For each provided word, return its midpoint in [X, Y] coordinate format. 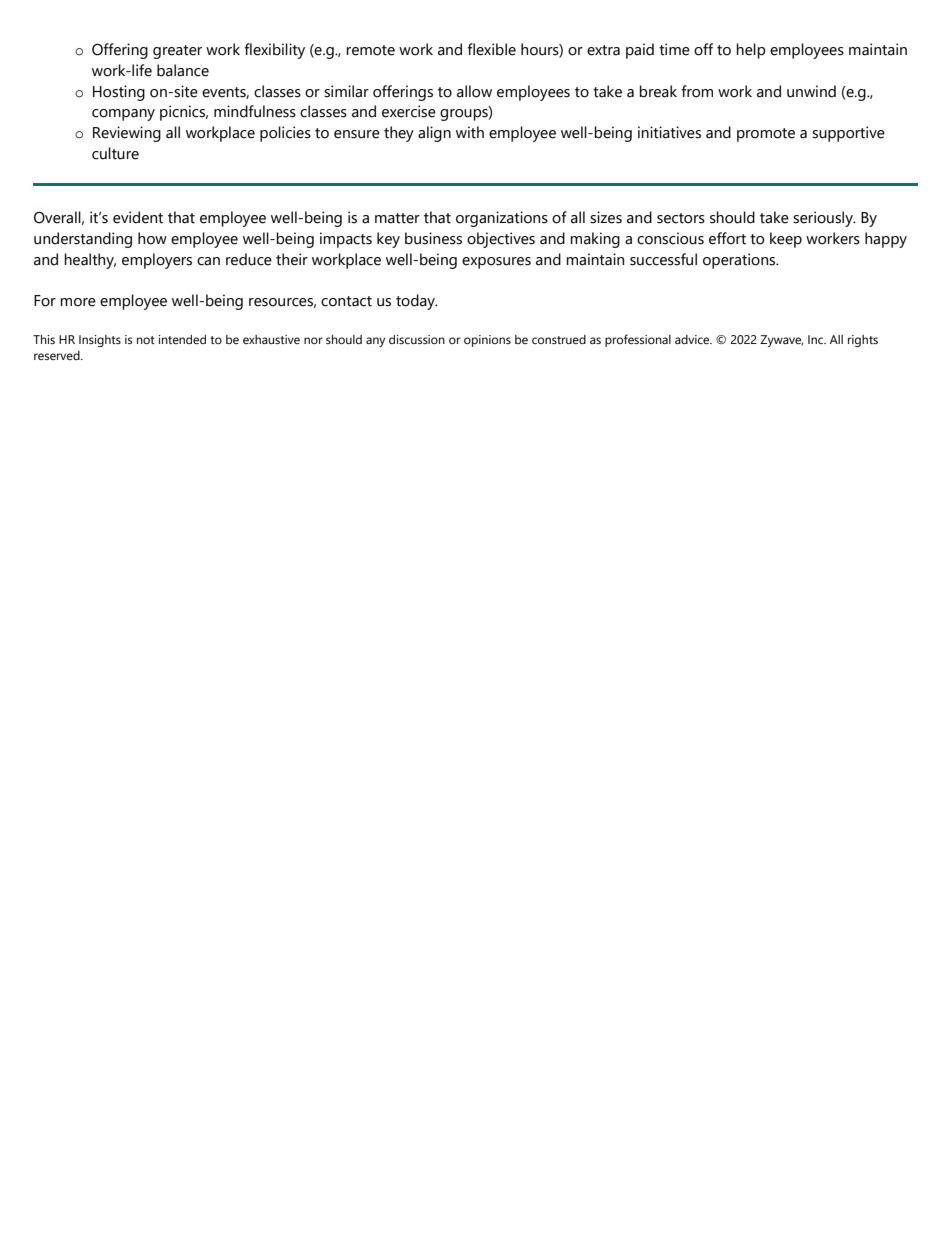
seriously [824, 219]
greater [177, 52]
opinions [487, 341]
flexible [491, 49]
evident [138, 217]
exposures [496, 263]
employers [157, 261]
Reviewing [127, 134]
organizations [502, 219]
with [470, 132]
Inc [817, 339]
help [750, 51]
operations [740, 261]
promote [766, 135]
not [146, 340]
